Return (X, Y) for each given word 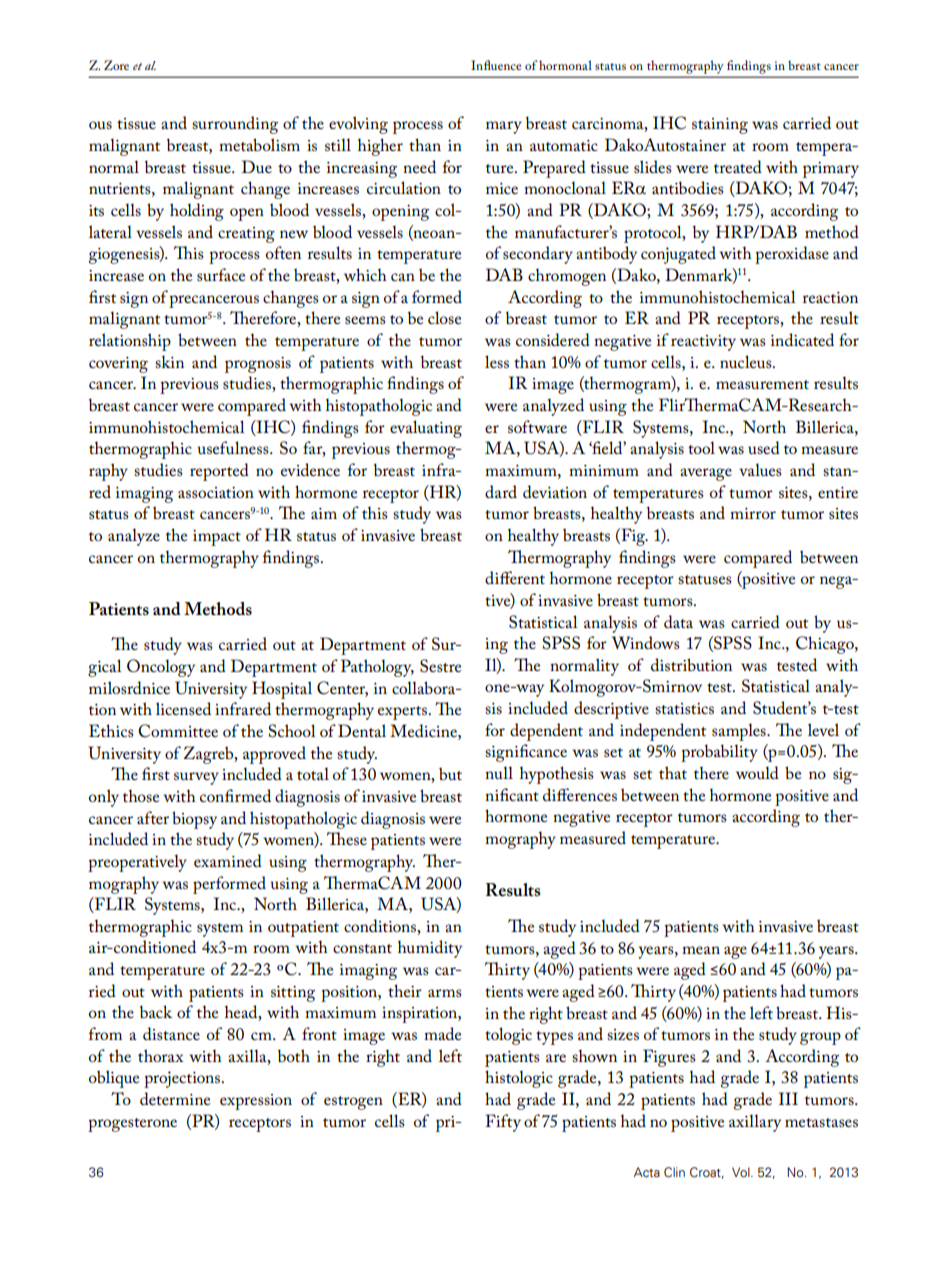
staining (720, 126)
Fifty (503, 1123)
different (515, 577)
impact (217, 538)
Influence (496, 65)
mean (701, 950)
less (497, 361)
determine (175, 1098)
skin (169, 361)
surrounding (235, 125)
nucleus (747, 361)
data (678, 621)
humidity (430, 949)
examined (228, 860)
